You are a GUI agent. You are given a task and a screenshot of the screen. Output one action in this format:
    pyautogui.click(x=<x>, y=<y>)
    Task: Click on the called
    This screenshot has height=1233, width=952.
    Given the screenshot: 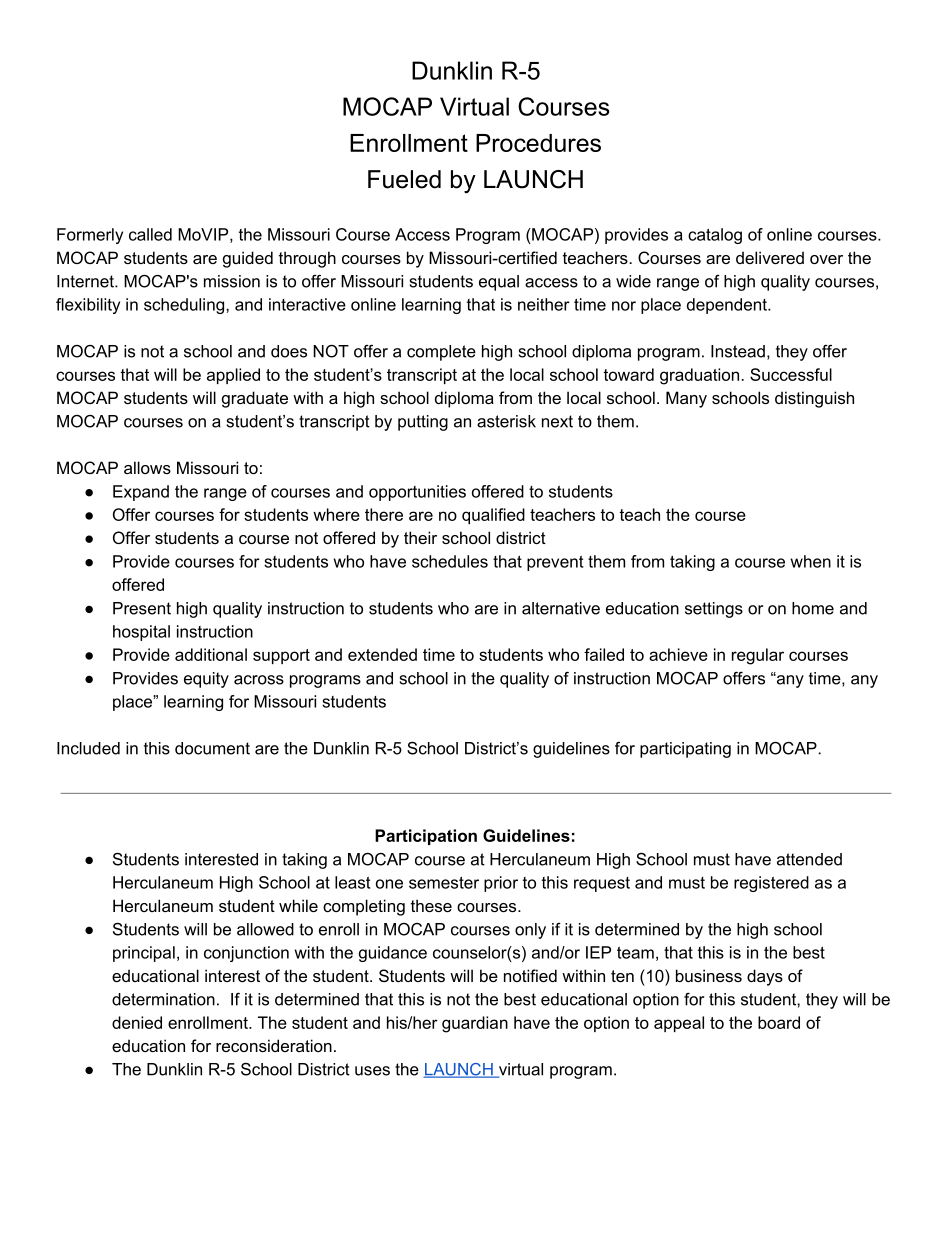 What is the action you would take?
    pyautogui.click(x=150, y=234)
